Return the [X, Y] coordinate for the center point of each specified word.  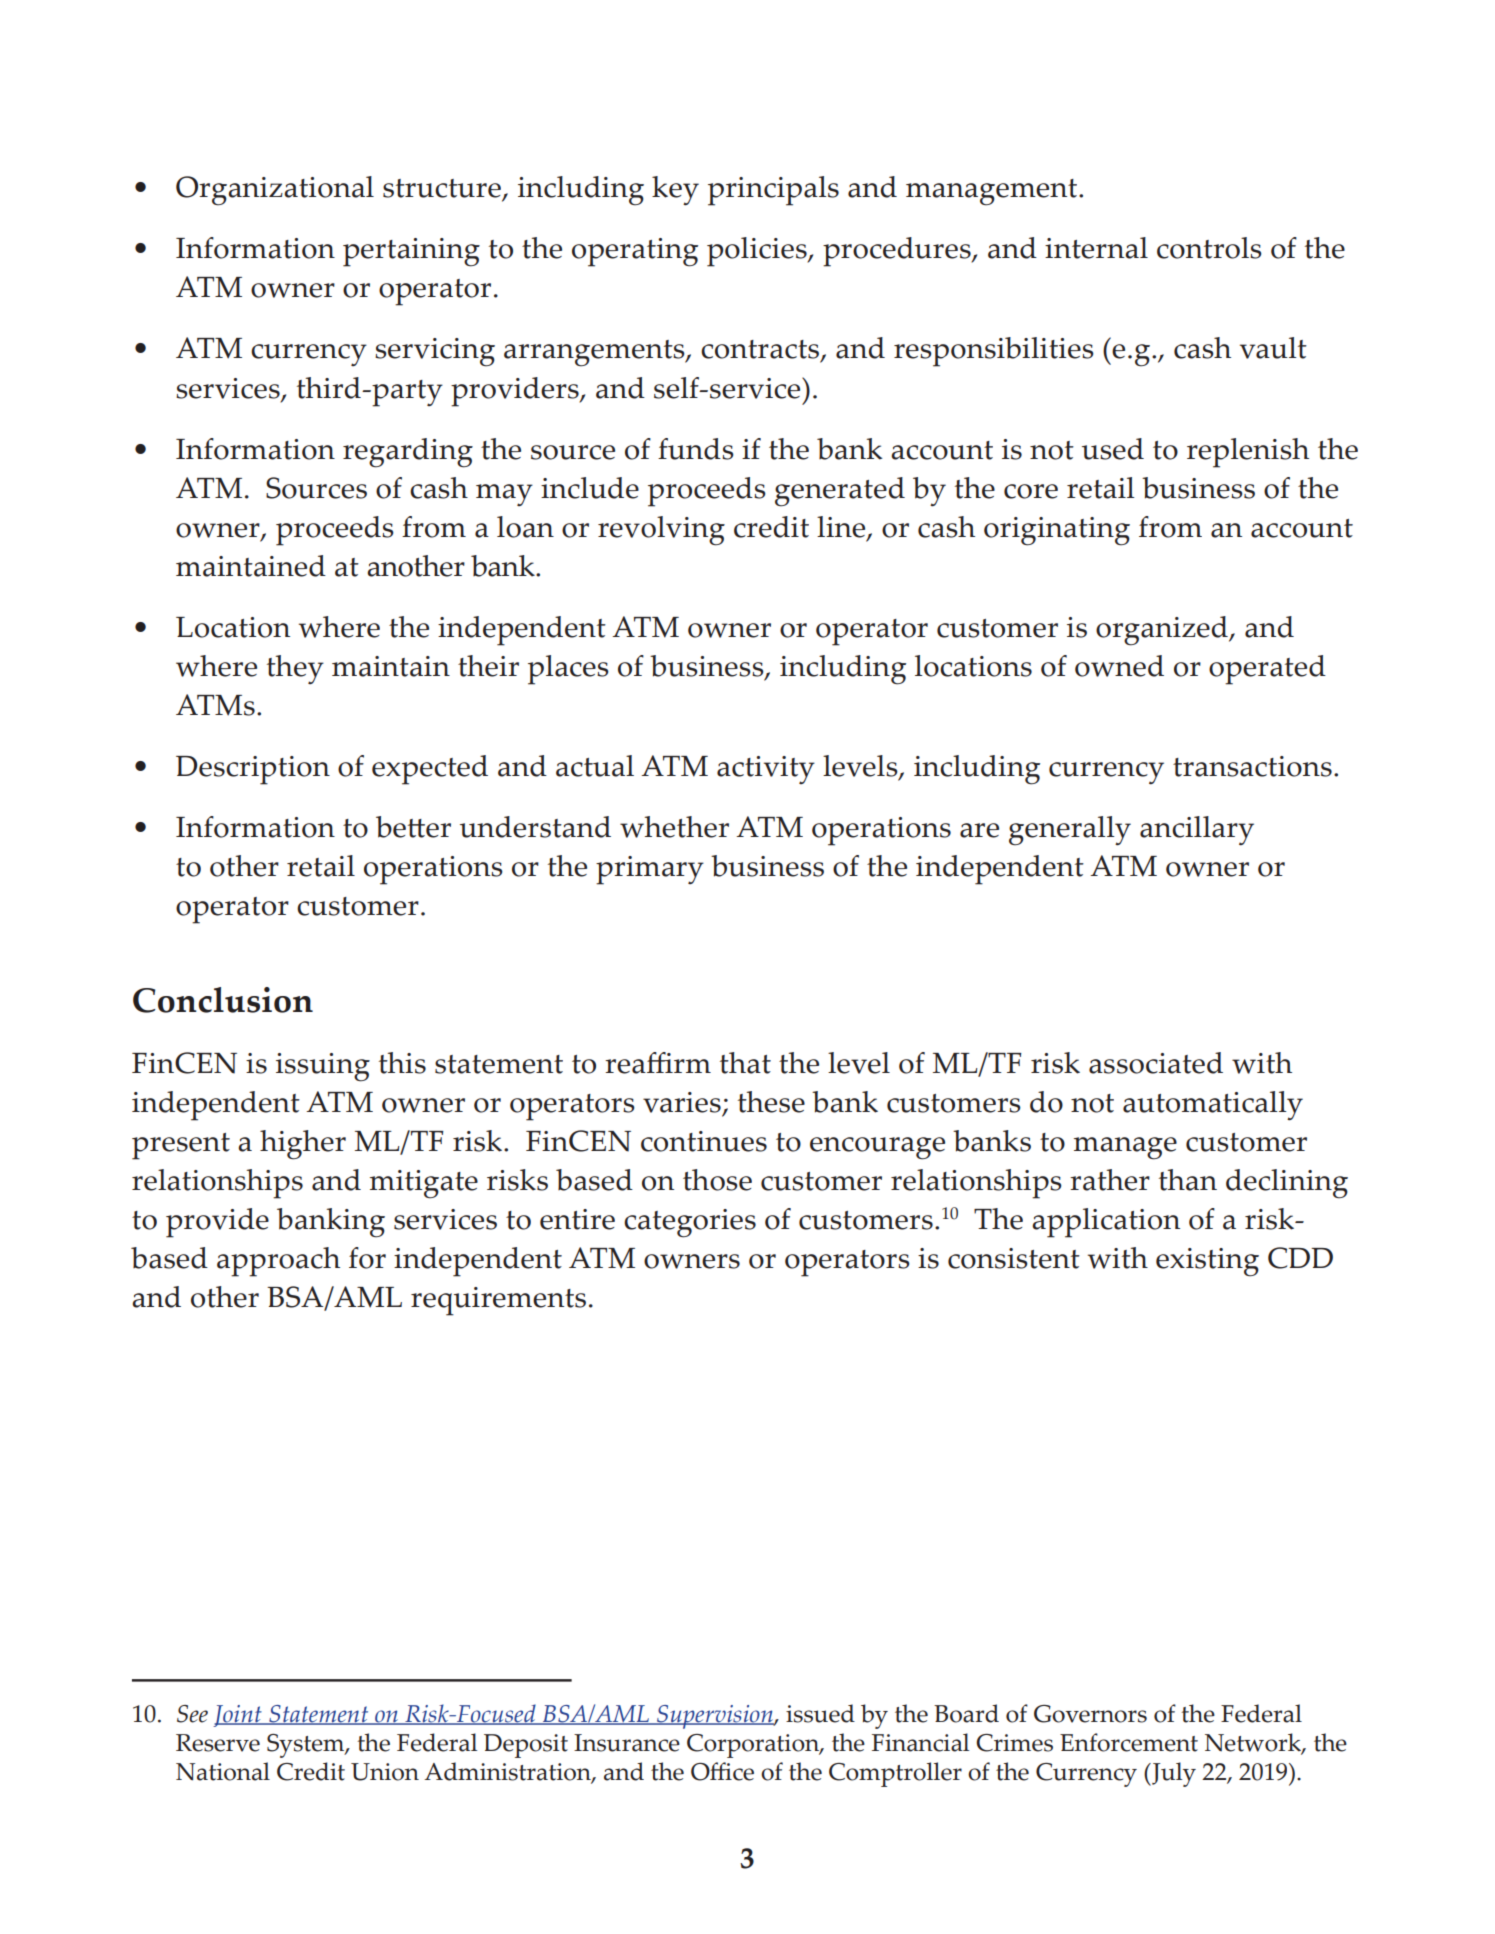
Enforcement [1129, 1742]
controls [1209, 248]
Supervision [715, 1717]
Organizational [275, 191]
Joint [238, 1716]
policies [758, 252]
